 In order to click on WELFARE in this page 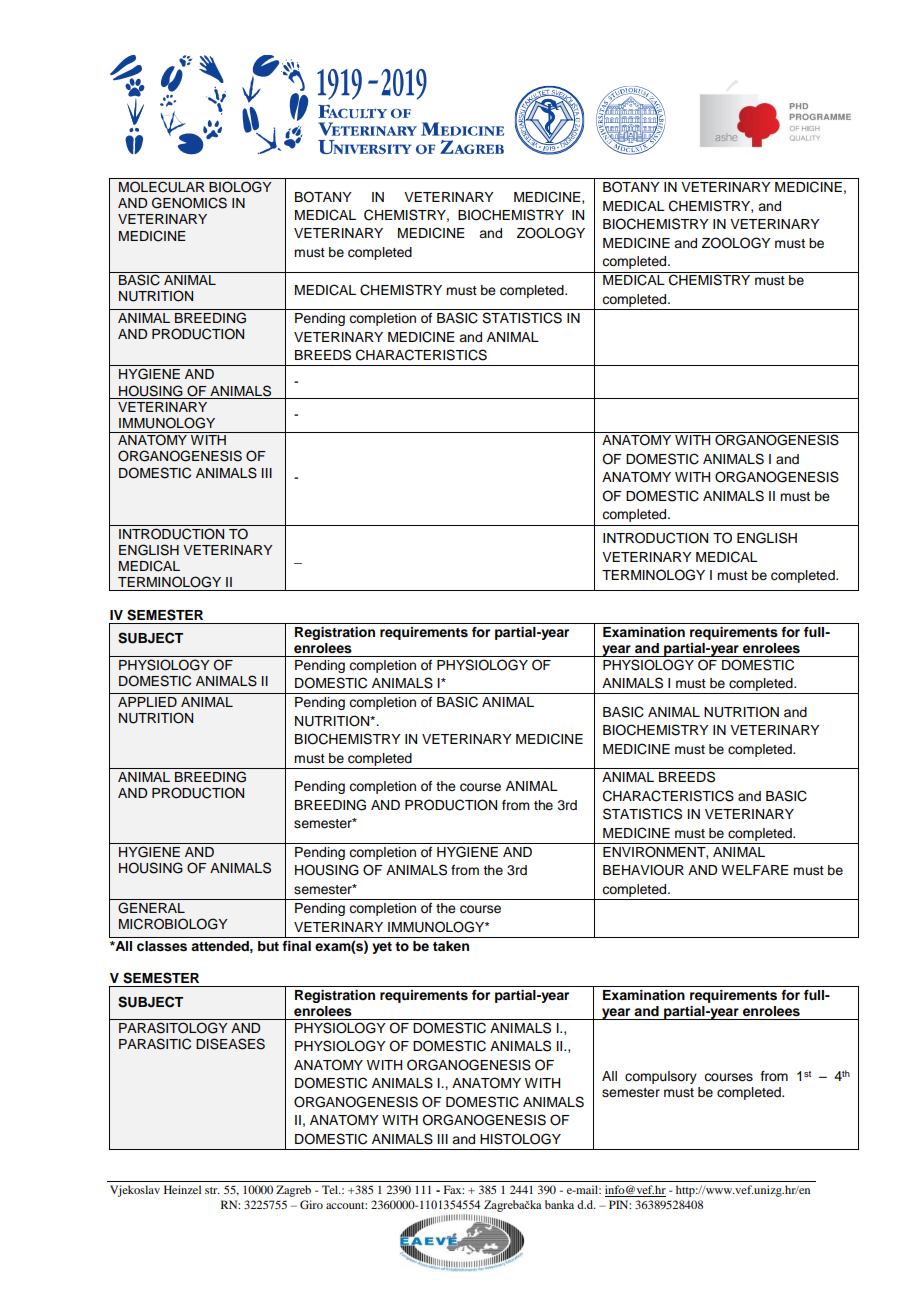, I will do `click(755, 870)`.
